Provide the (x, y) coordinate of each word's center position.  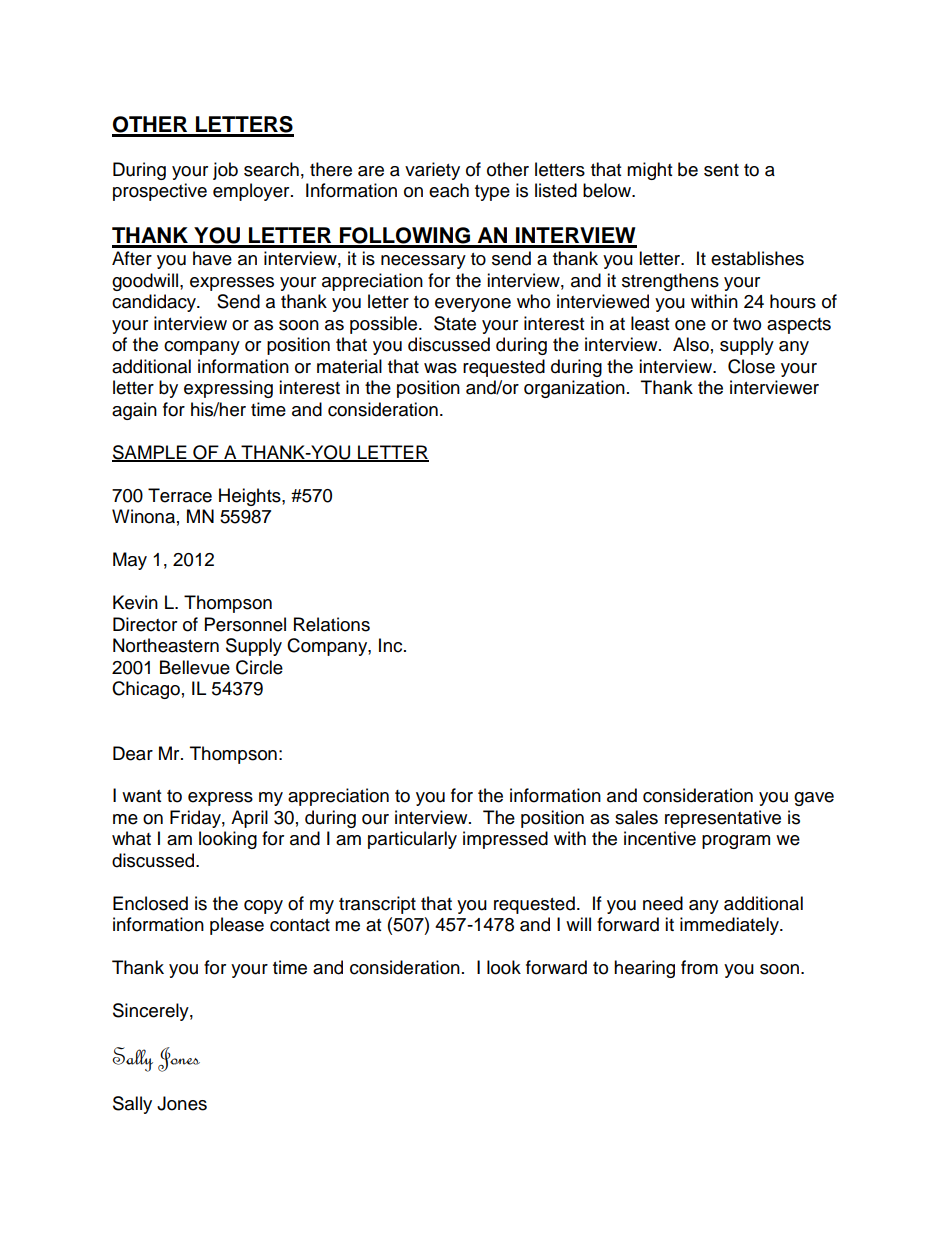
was (440, 368)
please (237, 926)
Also (691, 344)
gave (814, 799)
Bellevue (195, 667)
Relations (332, 624)
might (649, 171)
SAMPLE (150, 453)
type (492, 193)
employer (252, 192)
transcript (377, 905)
